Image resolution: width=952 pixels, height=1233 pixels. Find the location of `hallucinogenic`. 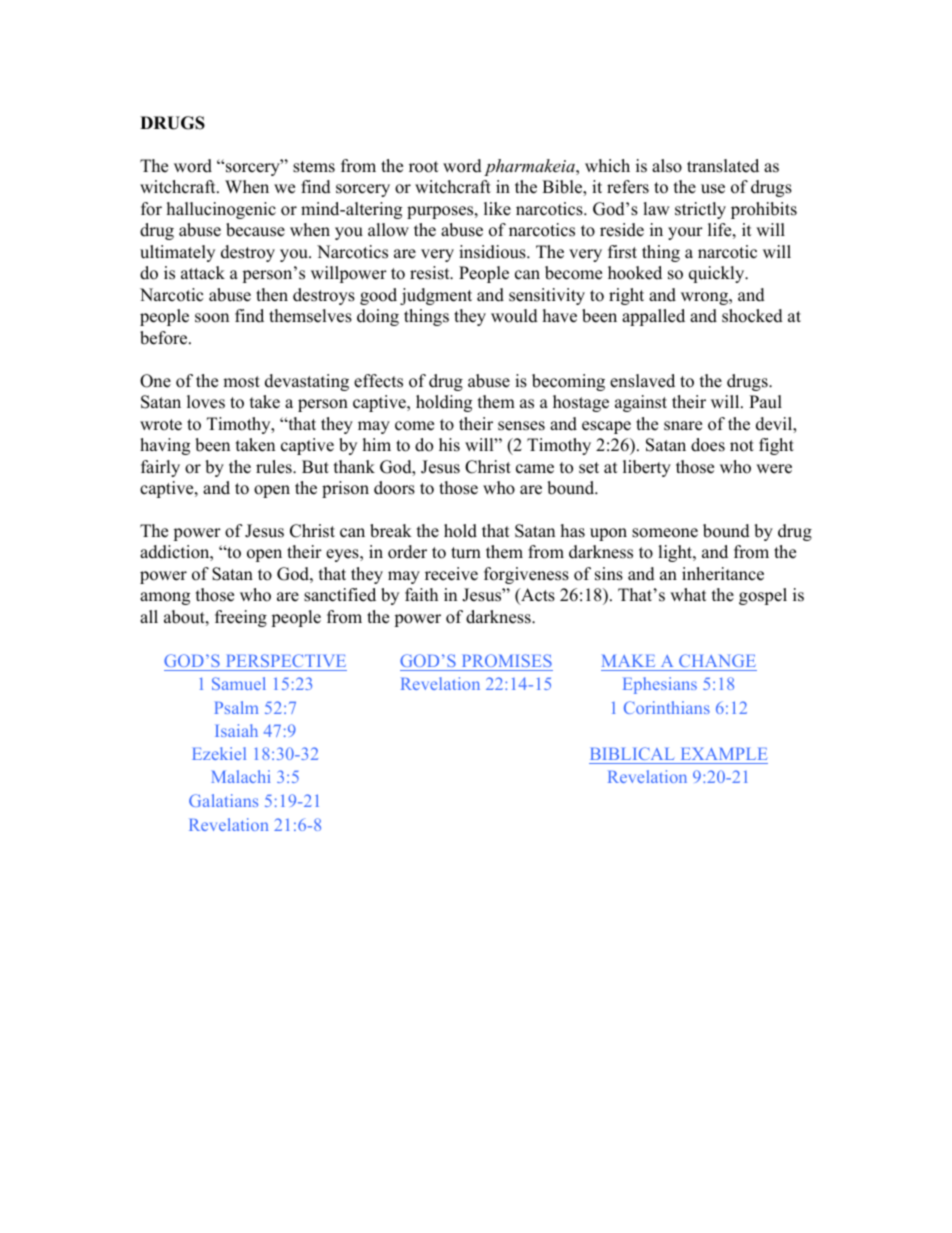

hallucinogenic is located at coordinates (221, 210).
